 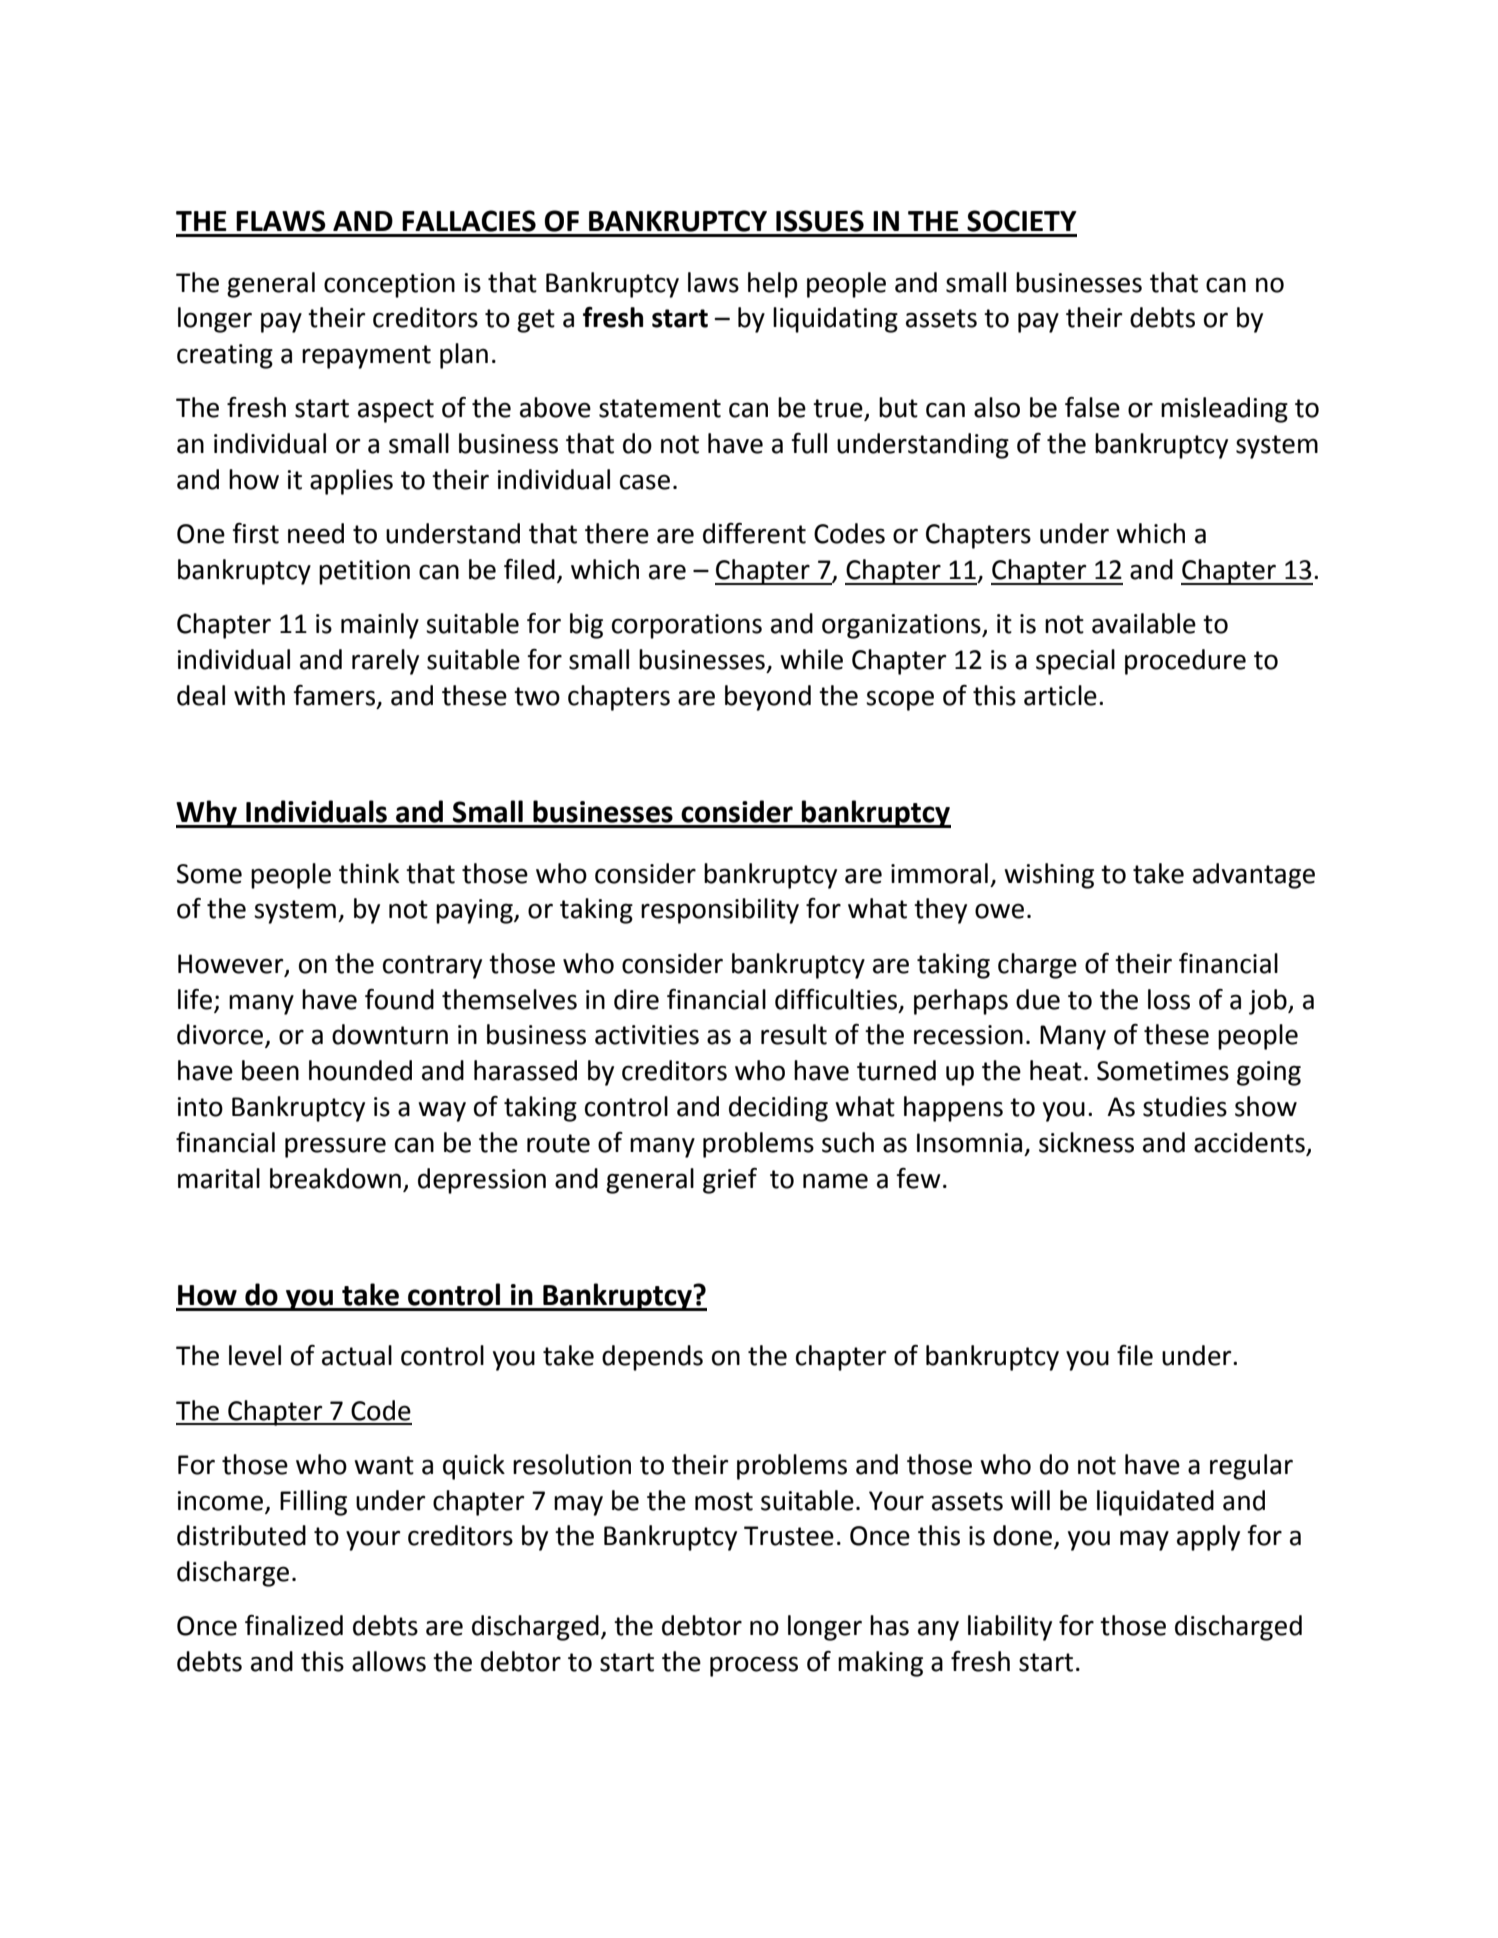 What do you see at coordinates (754, 1666) in the screenshot?
I see `process` at bounding box center [754, 1666].
